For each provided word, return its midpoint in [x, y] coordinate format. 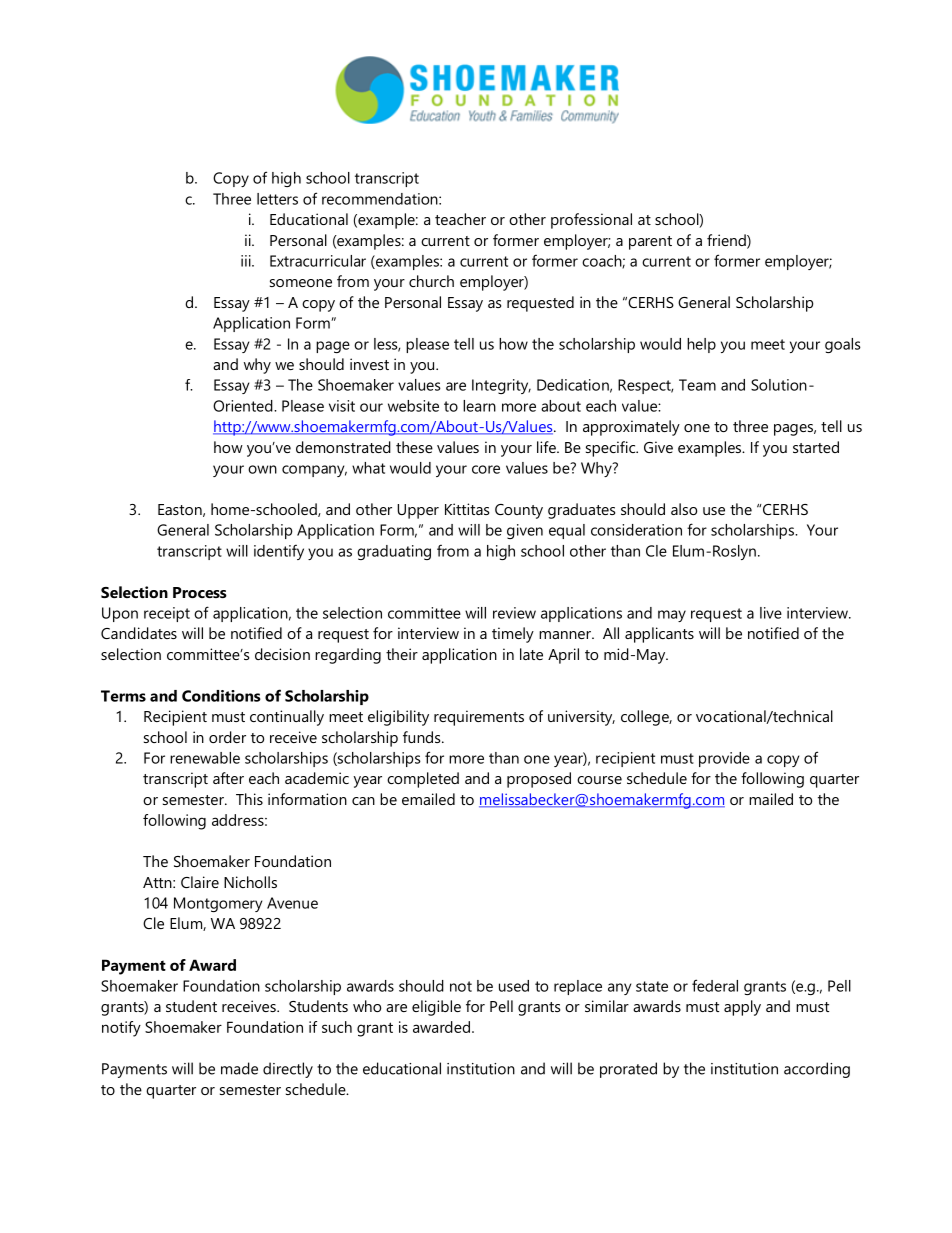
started [816, 447]
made [239, 1068]
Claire [200, 882]
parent [650, 243]
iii [247, 261]
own [262, 469]
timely [513, 635]
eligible [436, 1008]
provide [724, 759]
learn [479, 406]
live [771, 613]
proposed [539, 780]
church [431, 281]
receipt [167, 614]
